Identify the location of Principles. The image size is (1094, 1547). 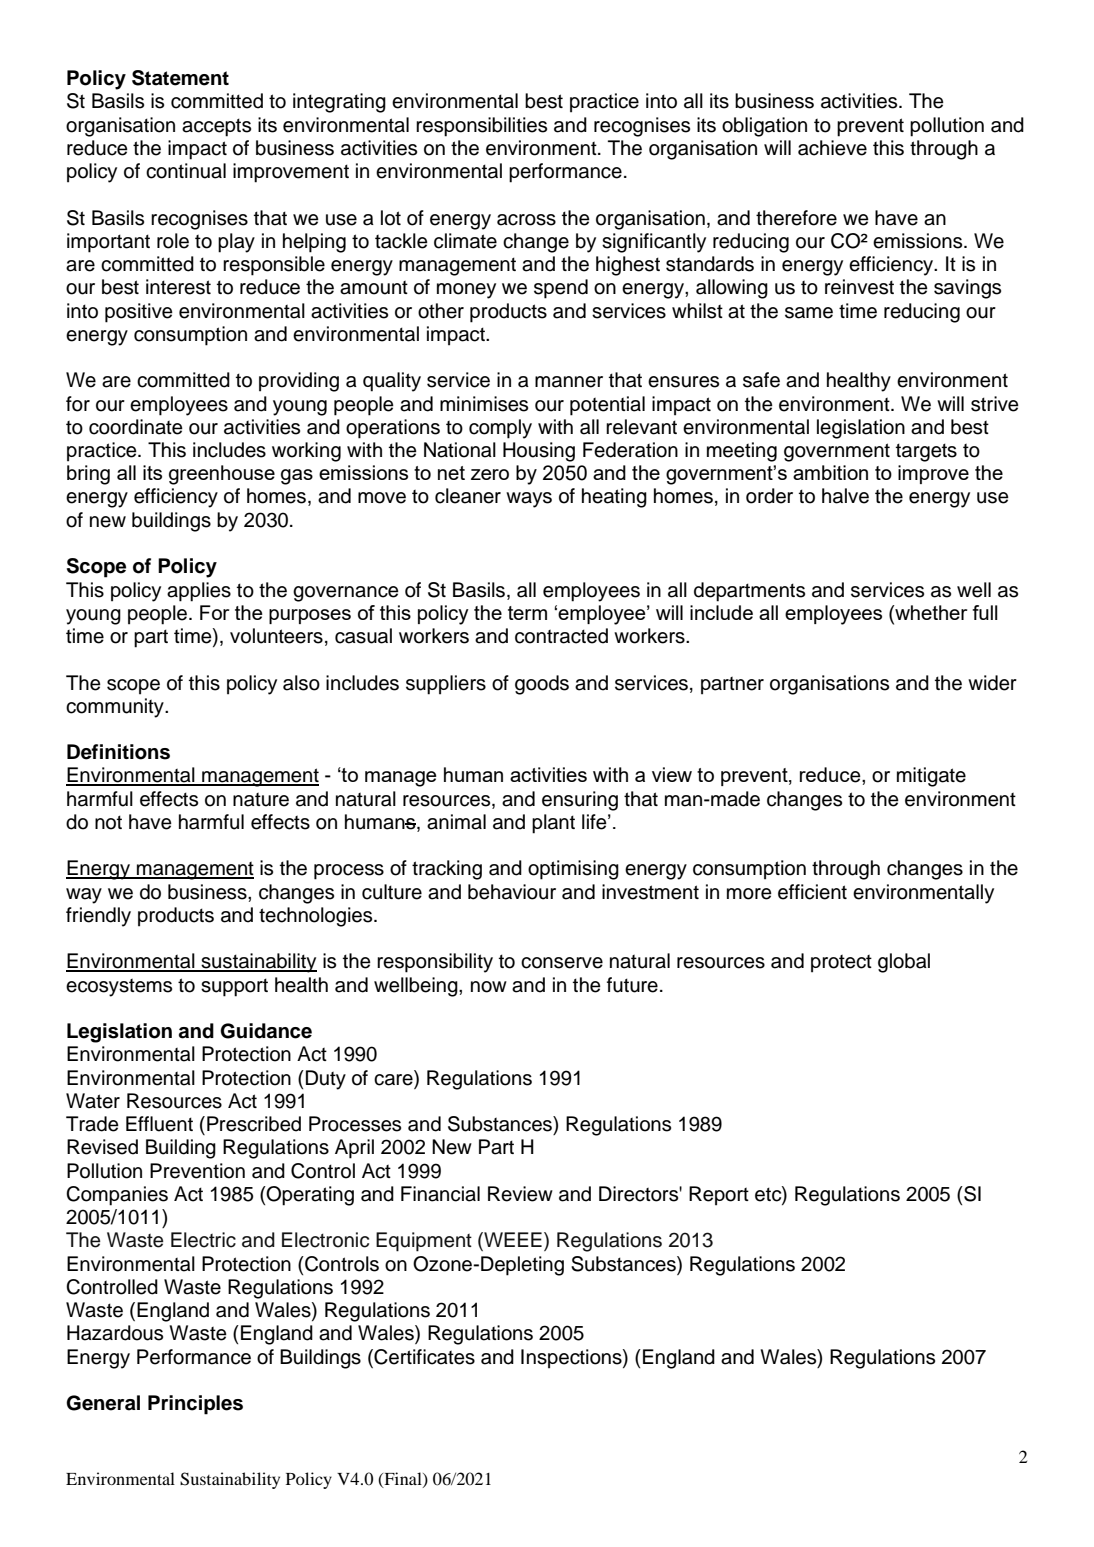
(195, 1405).
